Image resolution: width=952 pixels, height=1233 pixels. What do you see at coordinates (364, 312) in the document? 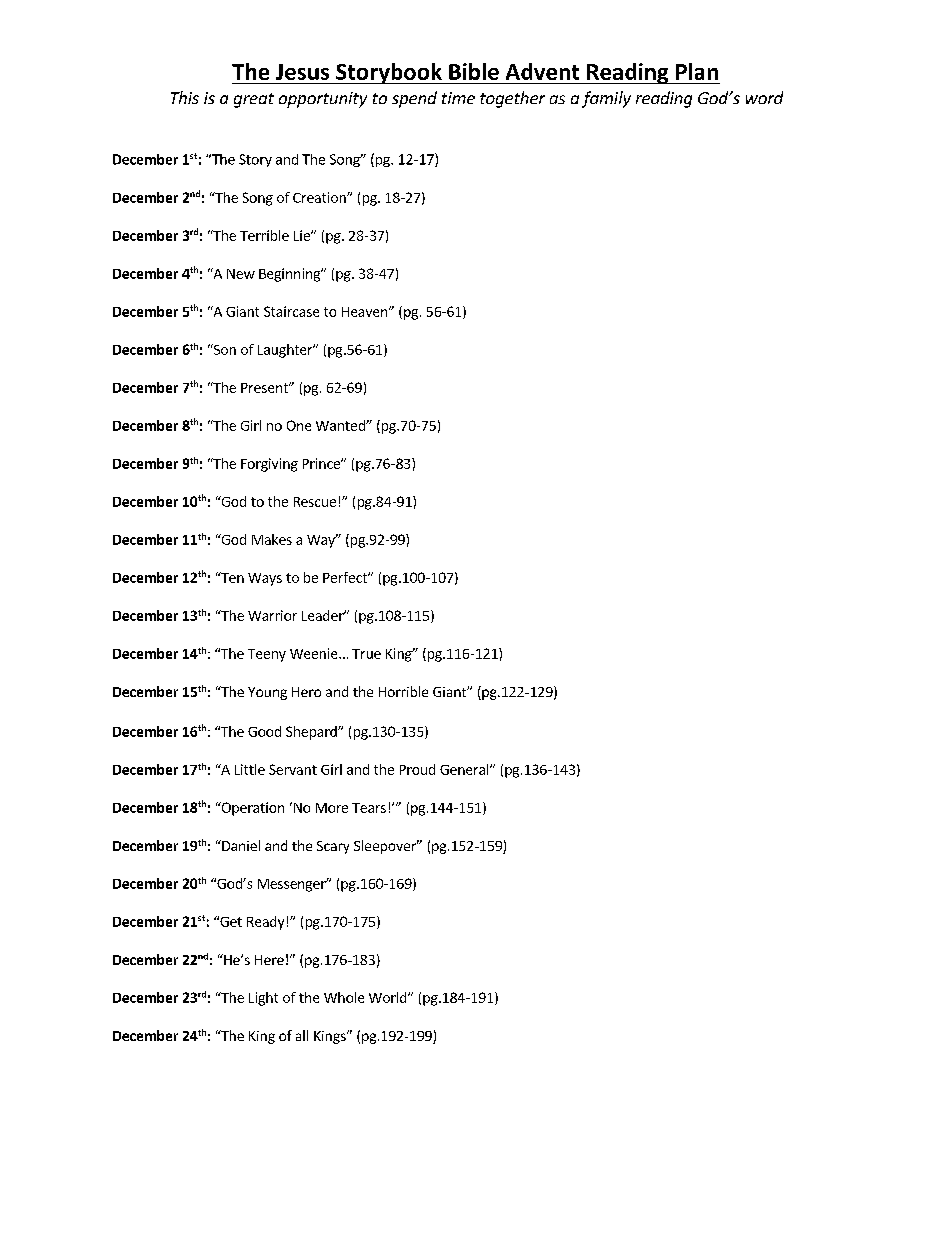
I see `Heaven` at bounding box center [364, 312].
